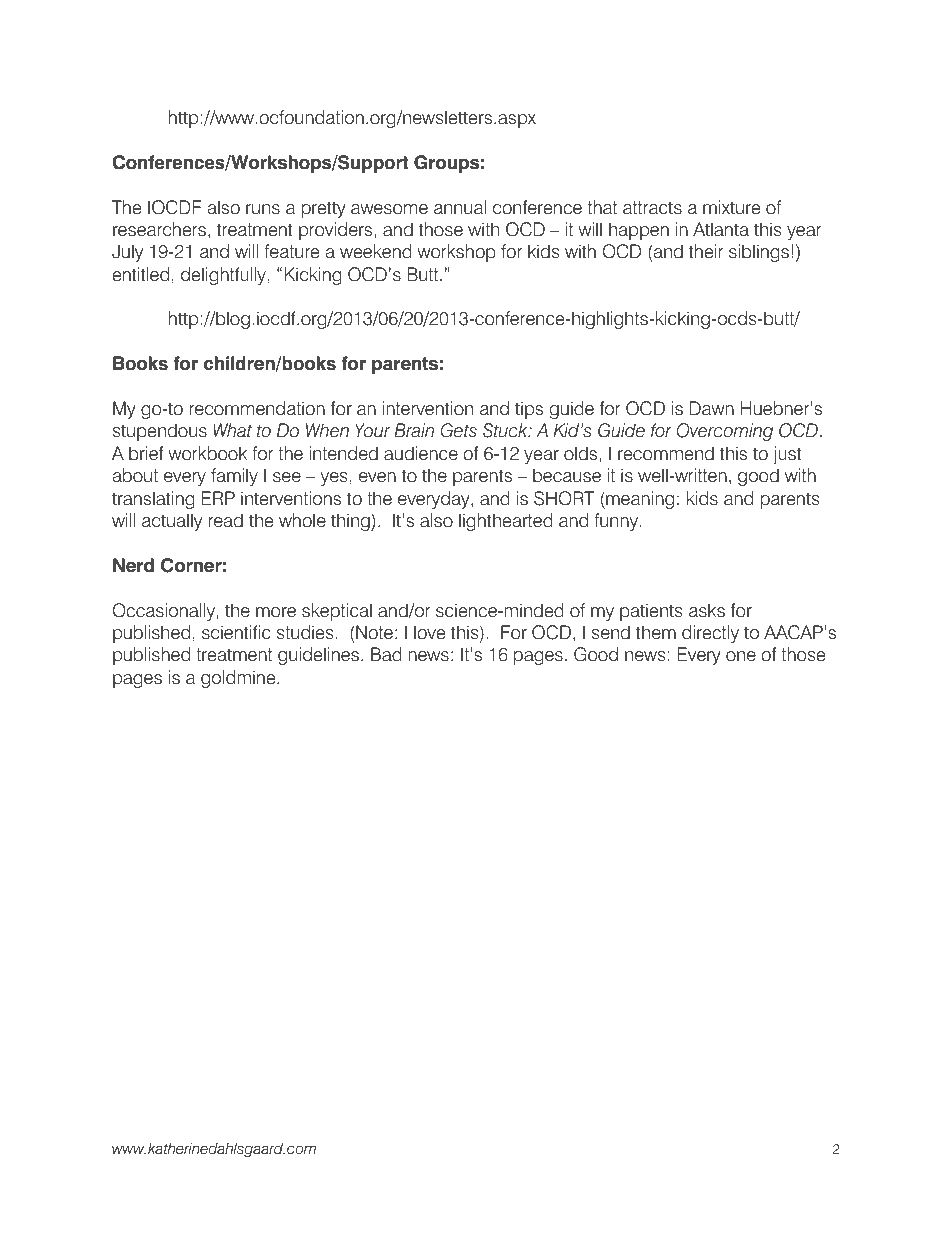 Image resolution: width=952 pixels, height=1233 pixels. What do you see at coordinates (712, 408) in the image?
I see `Dawn` at bounding box center [712, 408].
